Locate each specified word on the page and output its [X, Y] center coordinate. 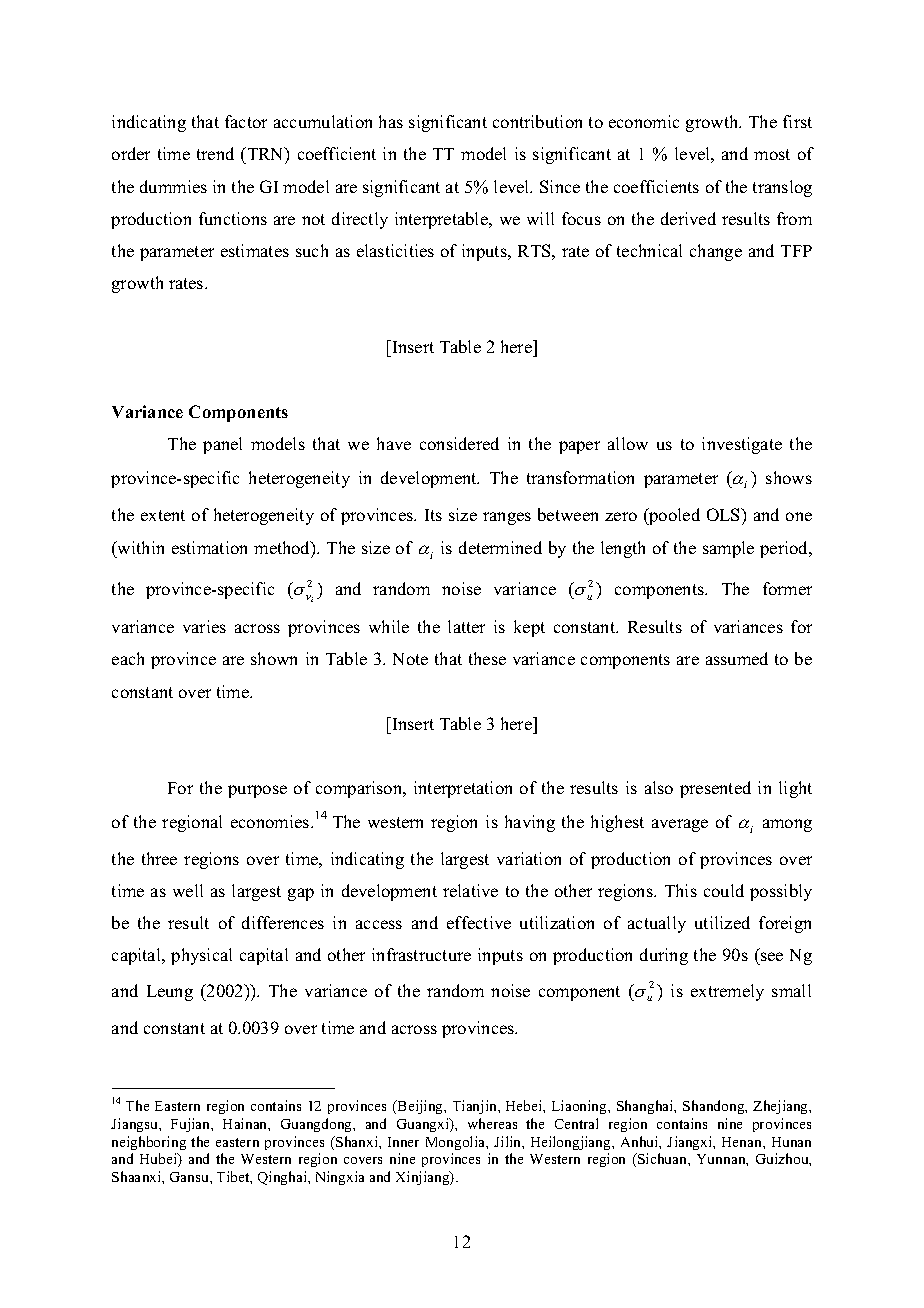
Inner [403, 1142]
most [772, 154]
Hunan [791, 1142]
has [391, 121]
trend [215, 153]
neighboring [149, 1143]
